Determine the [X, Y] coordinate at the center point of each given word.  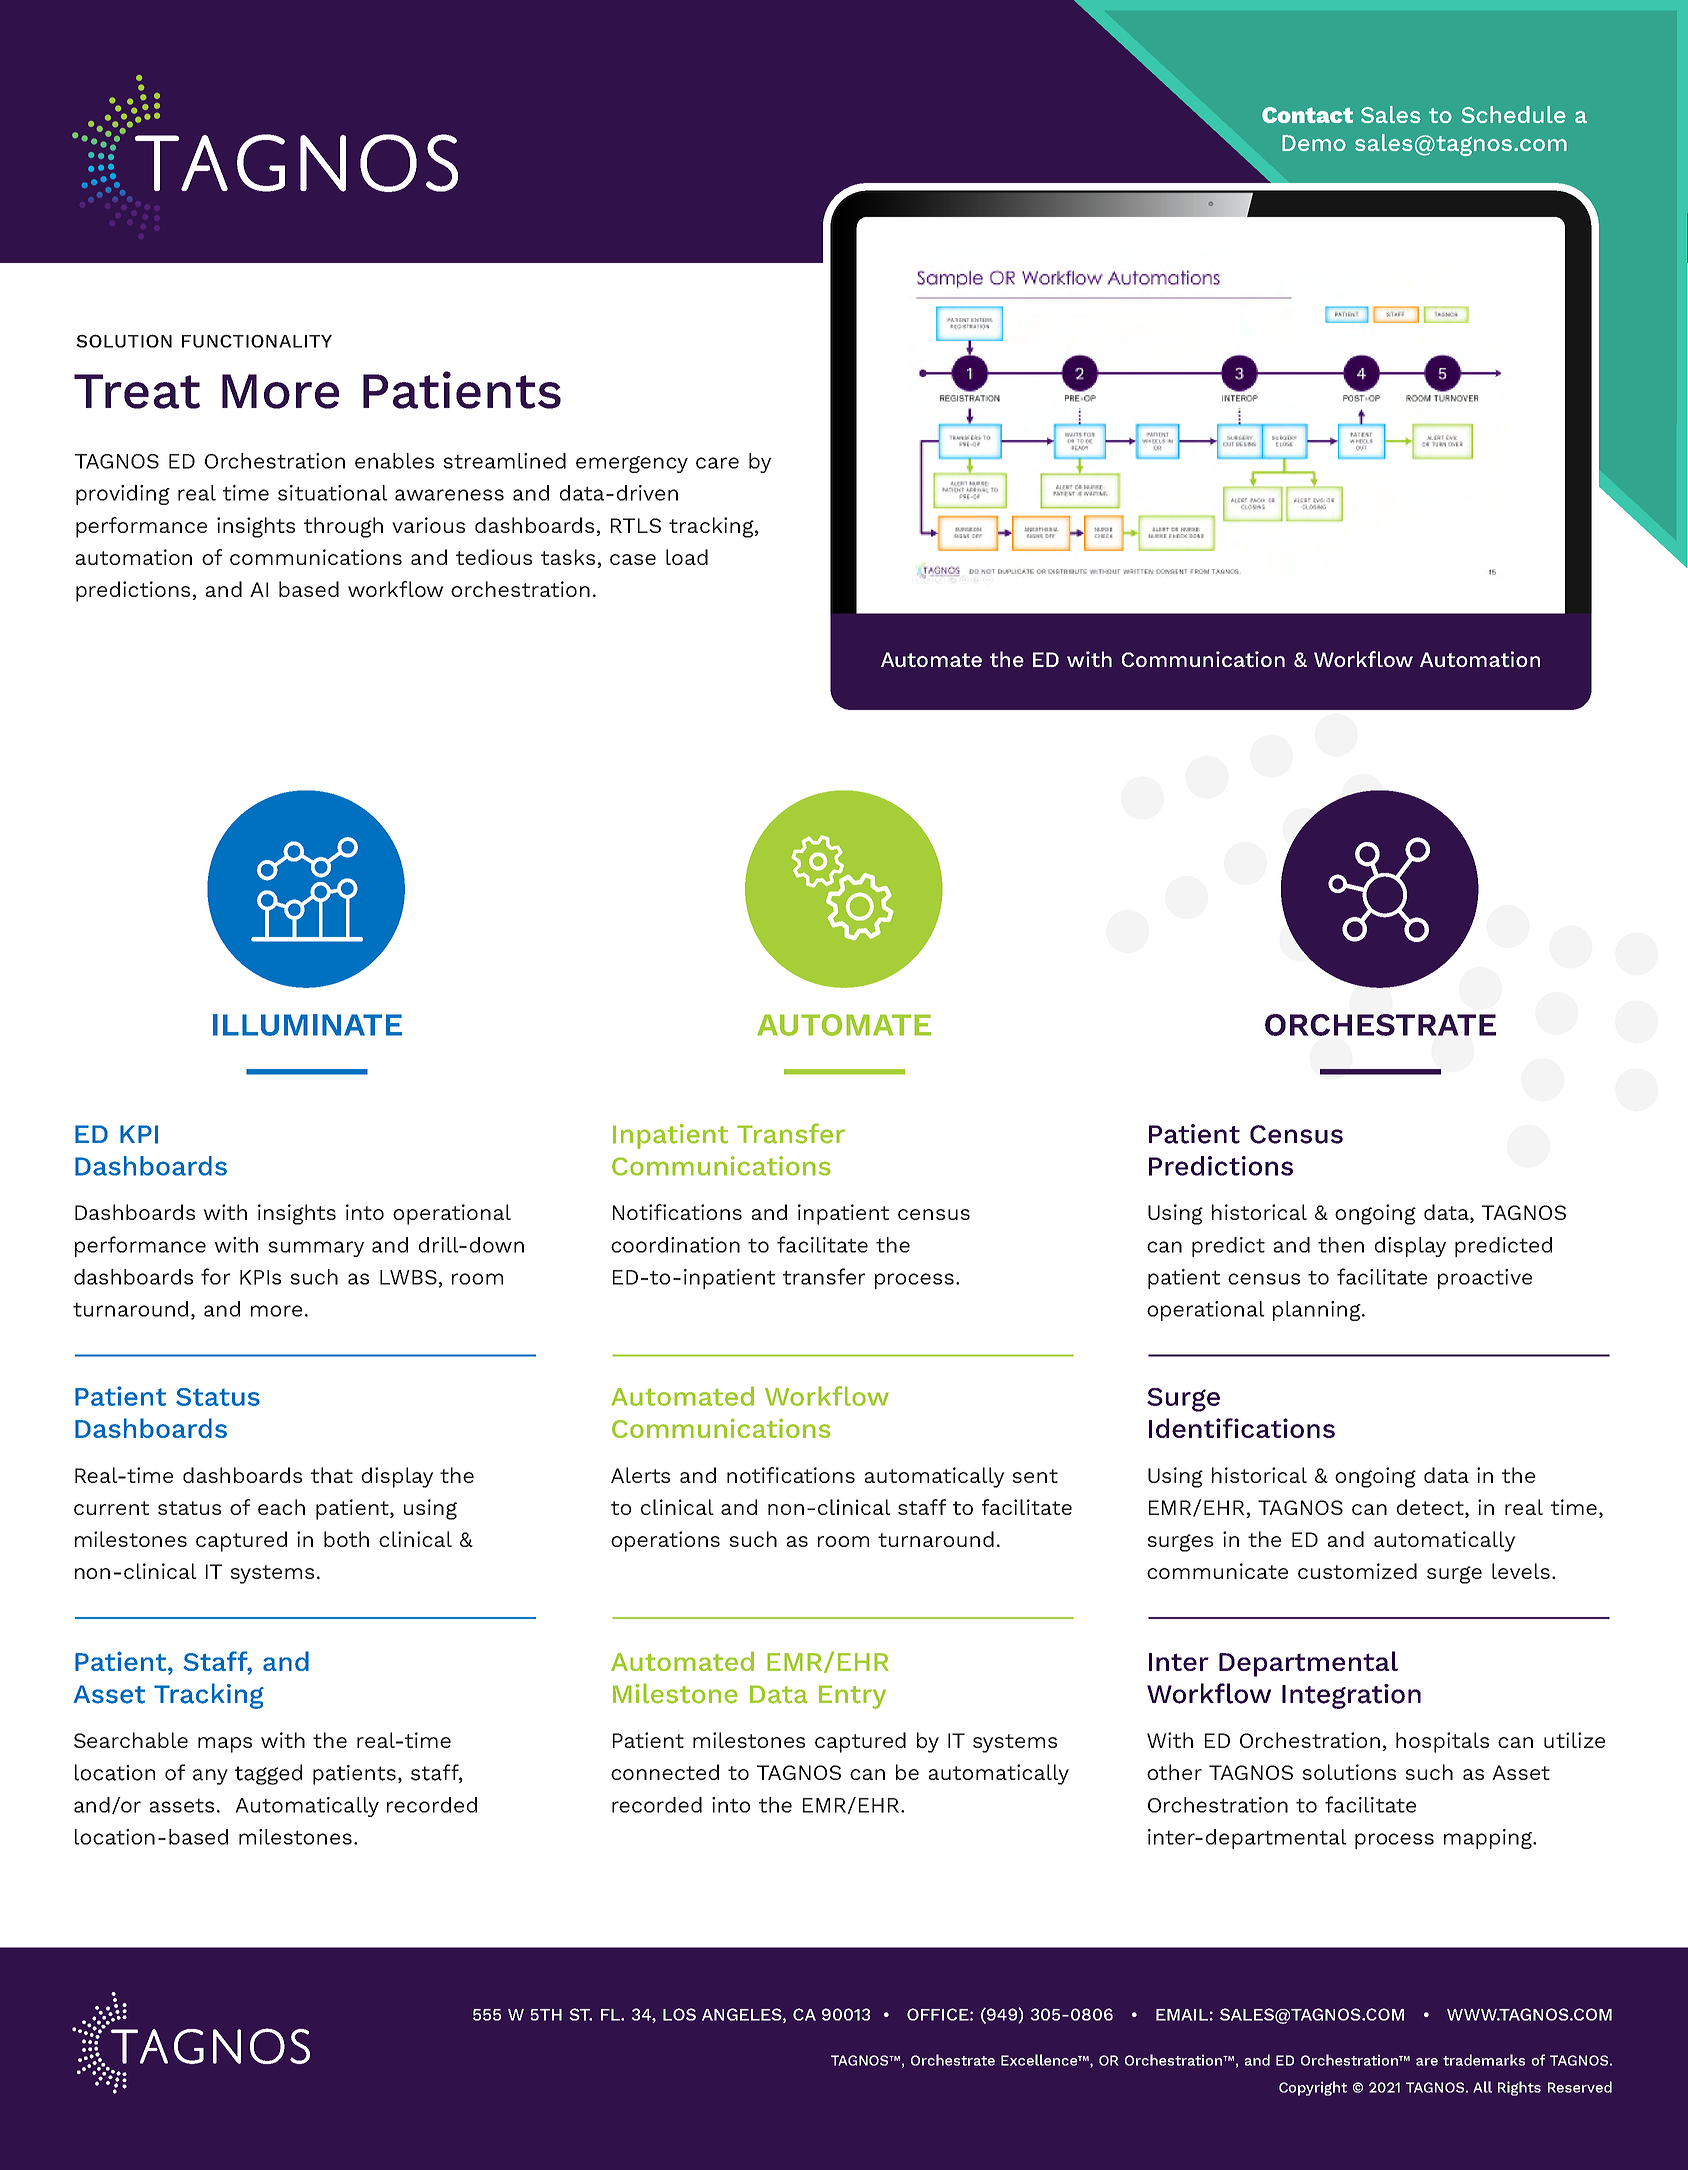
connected [665, 1772]
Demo [1314, 143]
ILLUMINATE [307, 1025]
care [717, 463]
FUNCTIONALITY [257, 341]
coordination [675, 1245]
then [1341, 1245]
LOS [679, 2014]
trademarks [1484, 2060]
